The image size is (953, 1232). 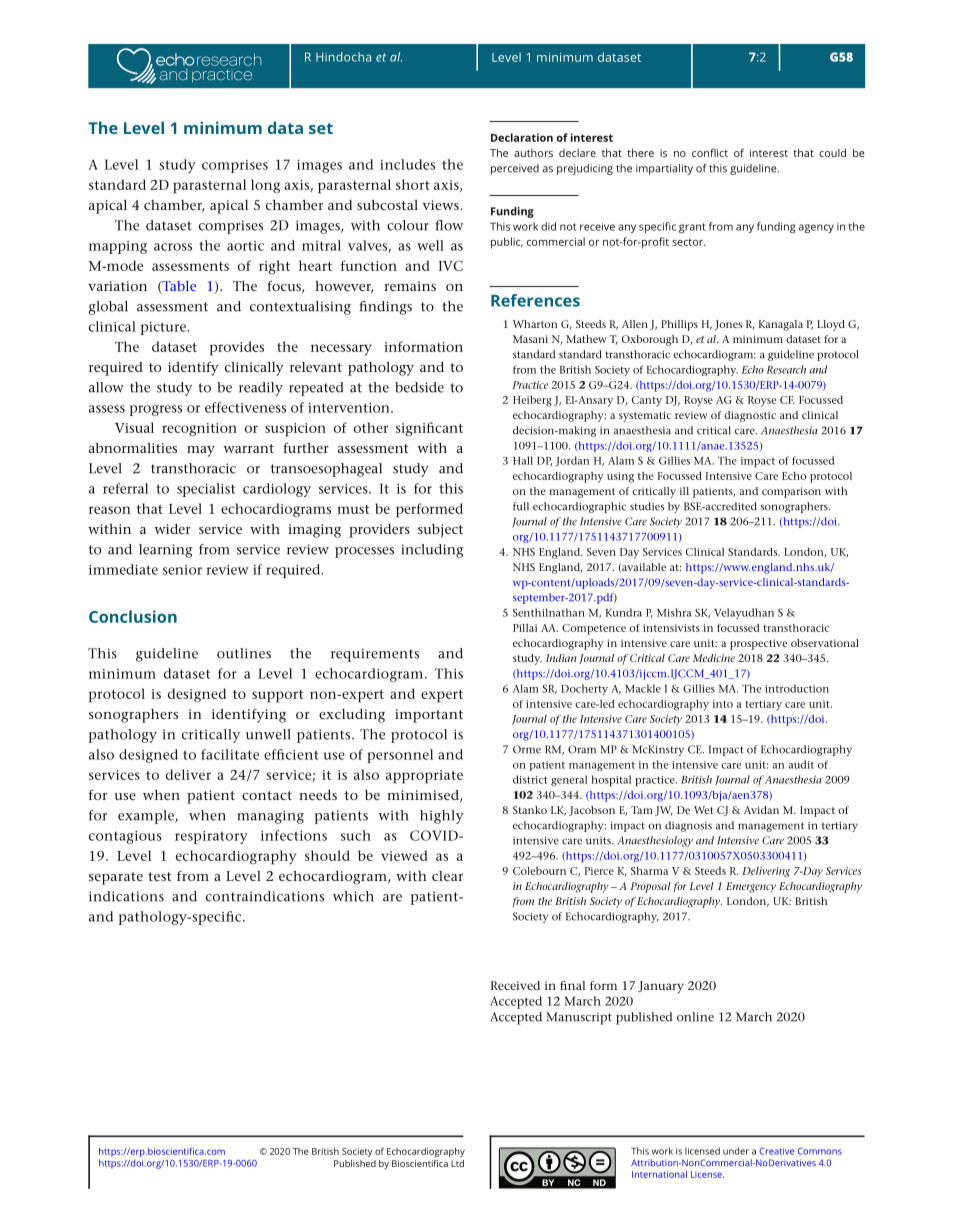 I want to click on Received, so click(x=515, y=985).
